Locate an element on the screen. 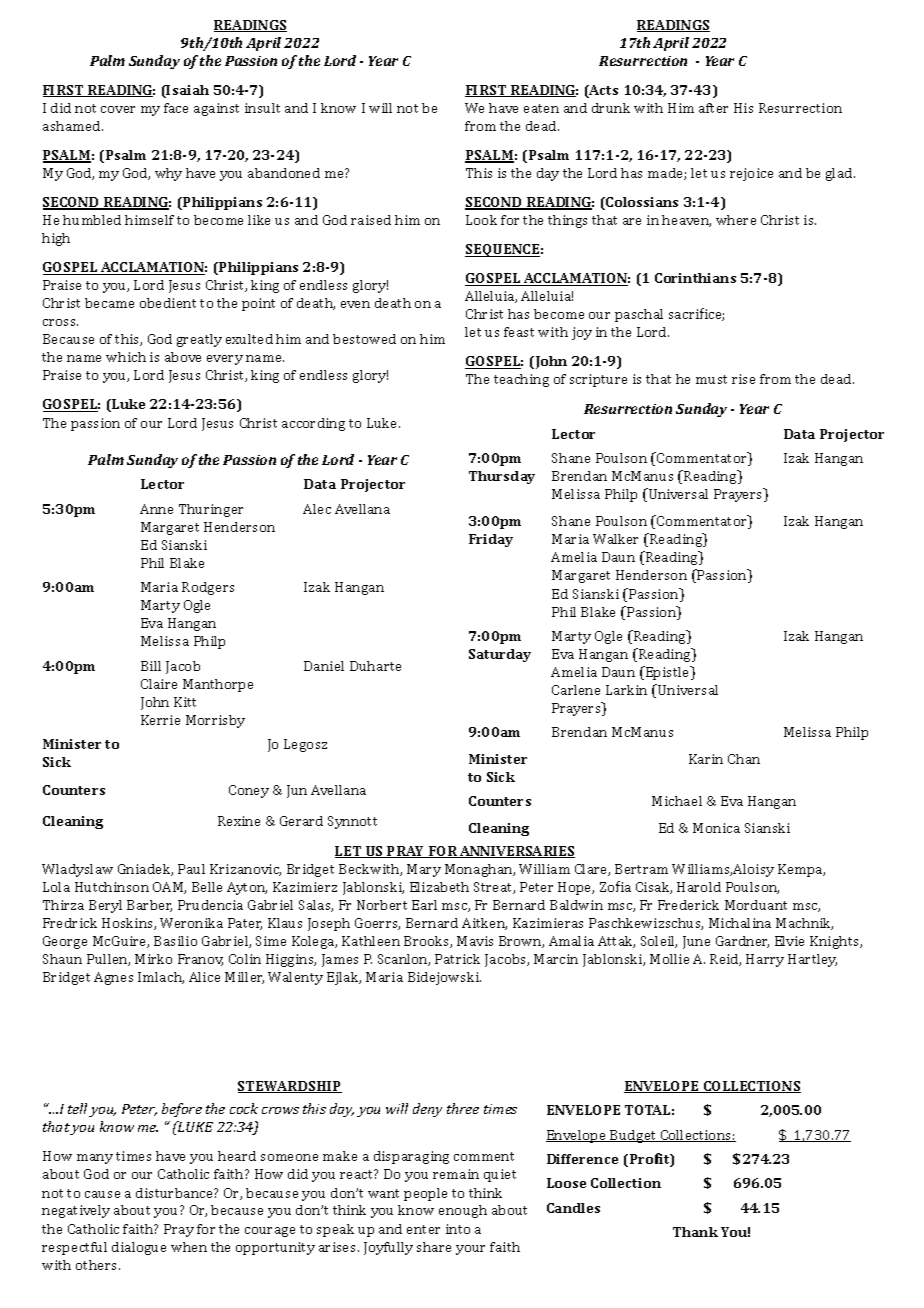 The width and height of the screenshot is (924, 1308). Gardner is located at coordinates (742, 942).
